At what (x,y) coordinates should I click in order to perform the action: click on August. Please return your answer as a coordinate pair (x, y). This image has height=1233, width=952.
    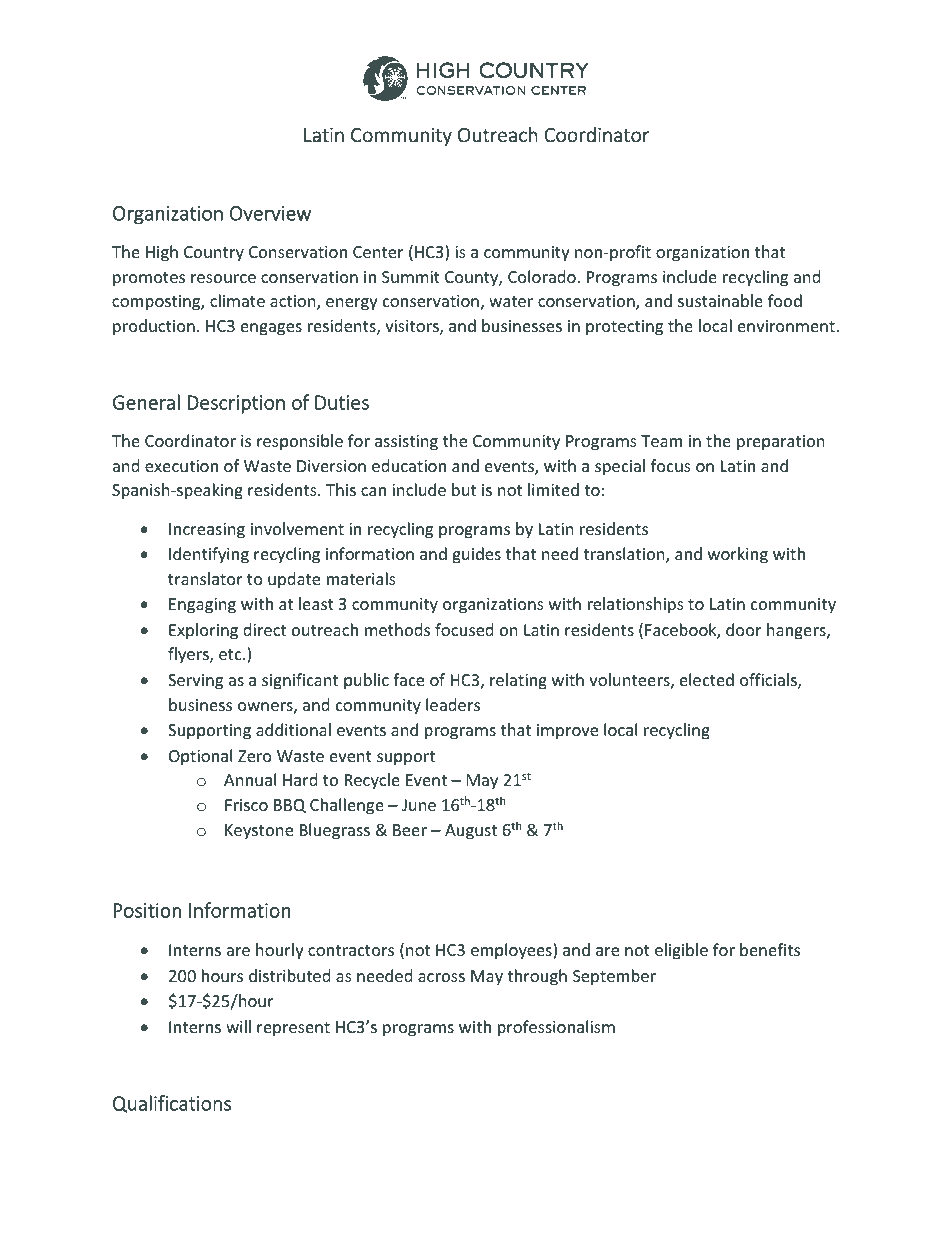
    Looking at the image, I should click on (471, 832).
